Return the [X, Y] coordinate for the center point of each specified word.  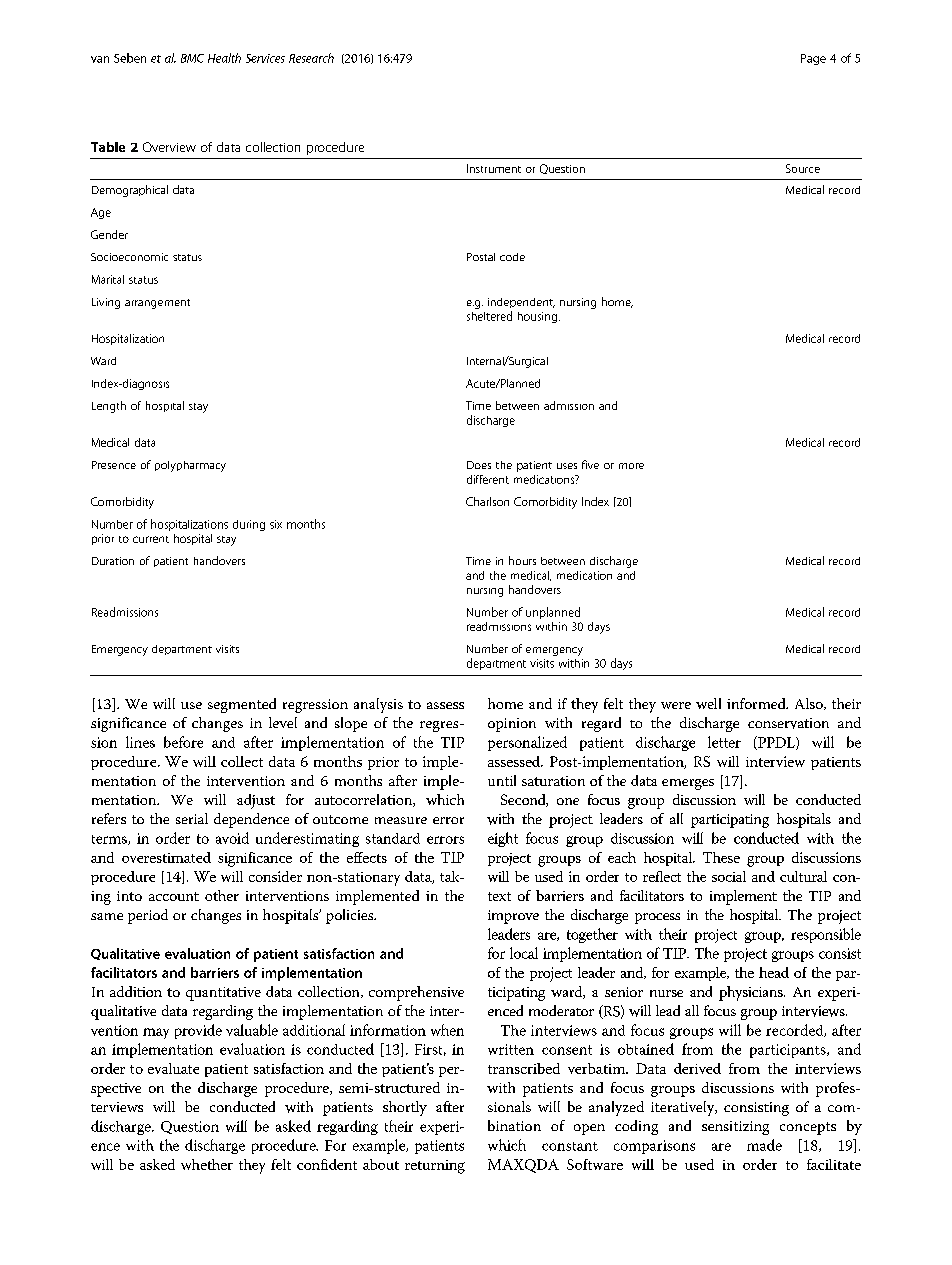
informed [757, 703]
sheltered [489, 316]
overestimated [166, 857]
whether [207, 1164]
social [729, 876]
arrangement [157, 304]
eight [503, 839]
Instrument [494, 168]
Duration [113, 561]
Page [813, 59]
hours [522, 560]
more [631, 466]
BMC [192, 58]
